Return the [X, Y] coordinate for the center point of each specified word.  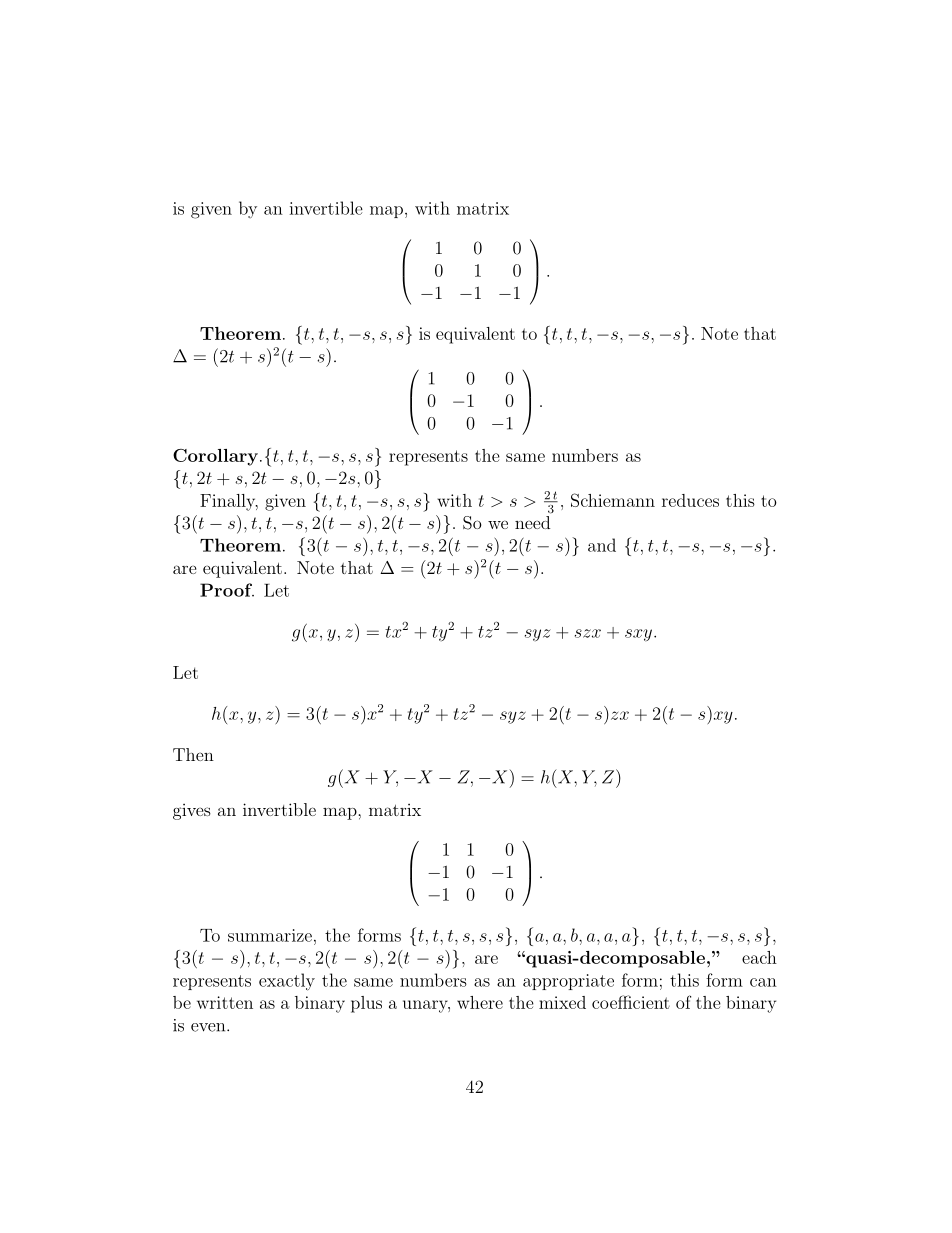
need [532, 522]
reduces [690, 500]
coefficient [631, 1002]
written [225, 1002]
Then [193, 754]
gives [192, 812]
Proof [227, 590]
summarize [270, 935]
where [480, 1002]
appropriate [568, 982]
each [759, 957]
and [602, 545]
